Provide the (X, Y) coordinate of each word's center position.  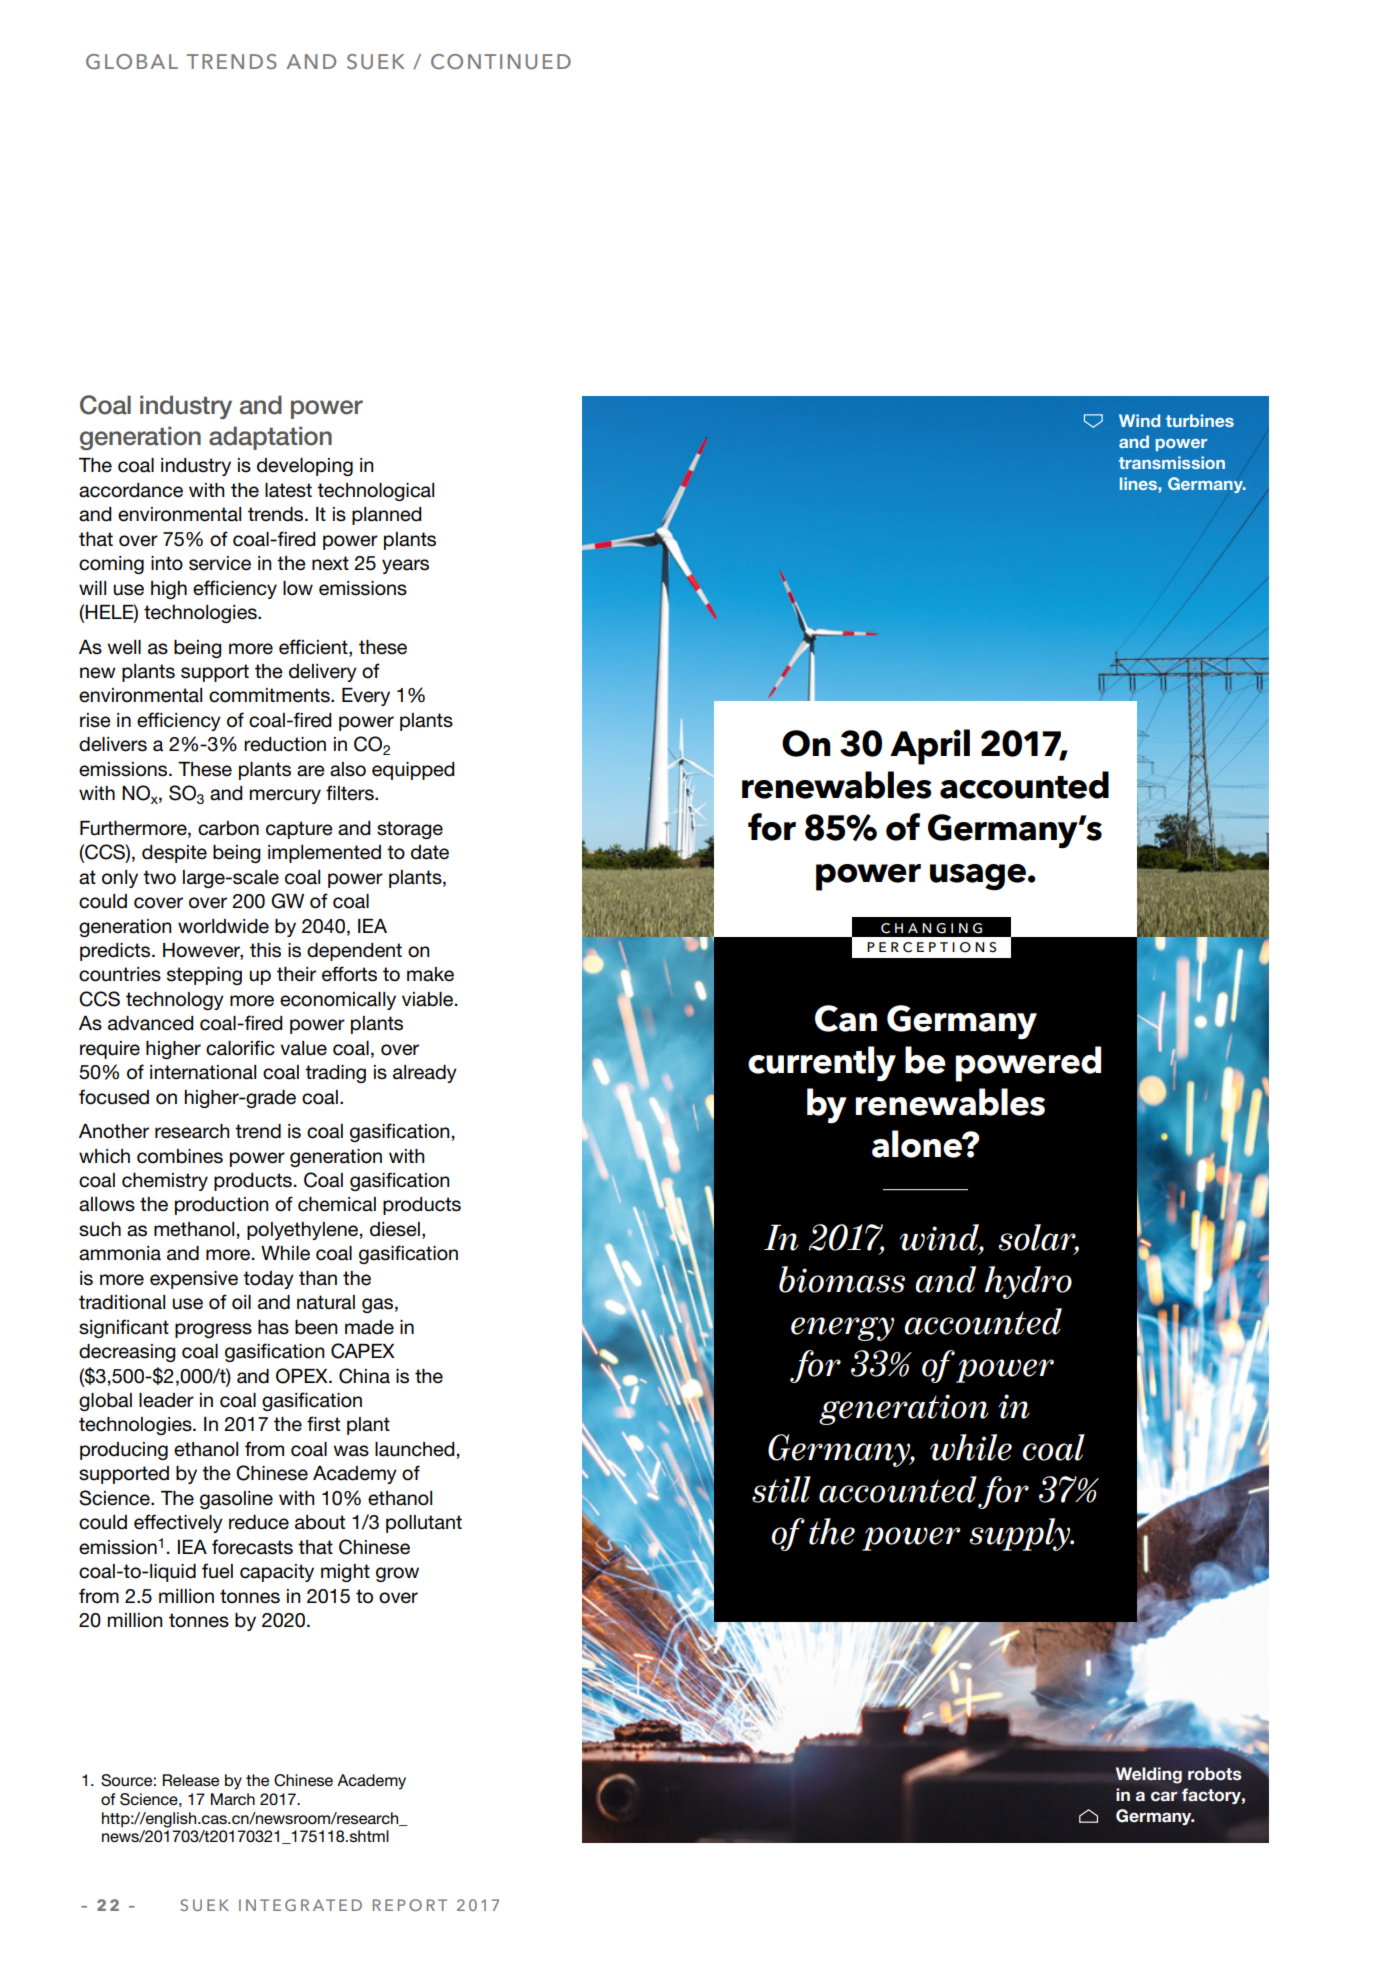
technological (375, 492)
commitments (270, 695)
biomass (842, 1279)
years (405, 566)
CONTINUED (501, 62)
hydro (1028, 1282)
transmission (1172, 462)
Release (191, 1780)
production (222, 1206)
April (930, 747)
